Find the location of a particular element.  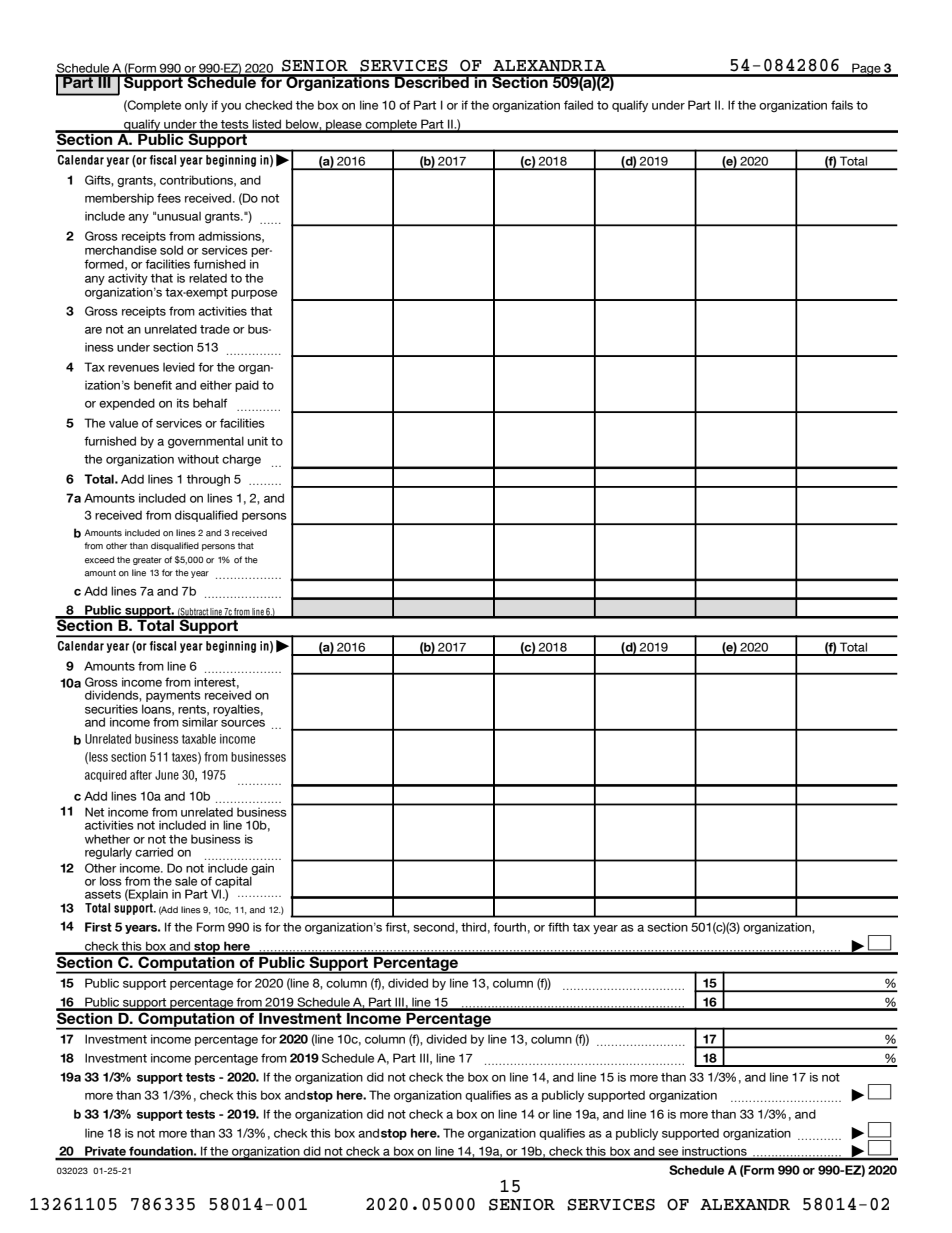

fails is located at coordinates (842, 105).
